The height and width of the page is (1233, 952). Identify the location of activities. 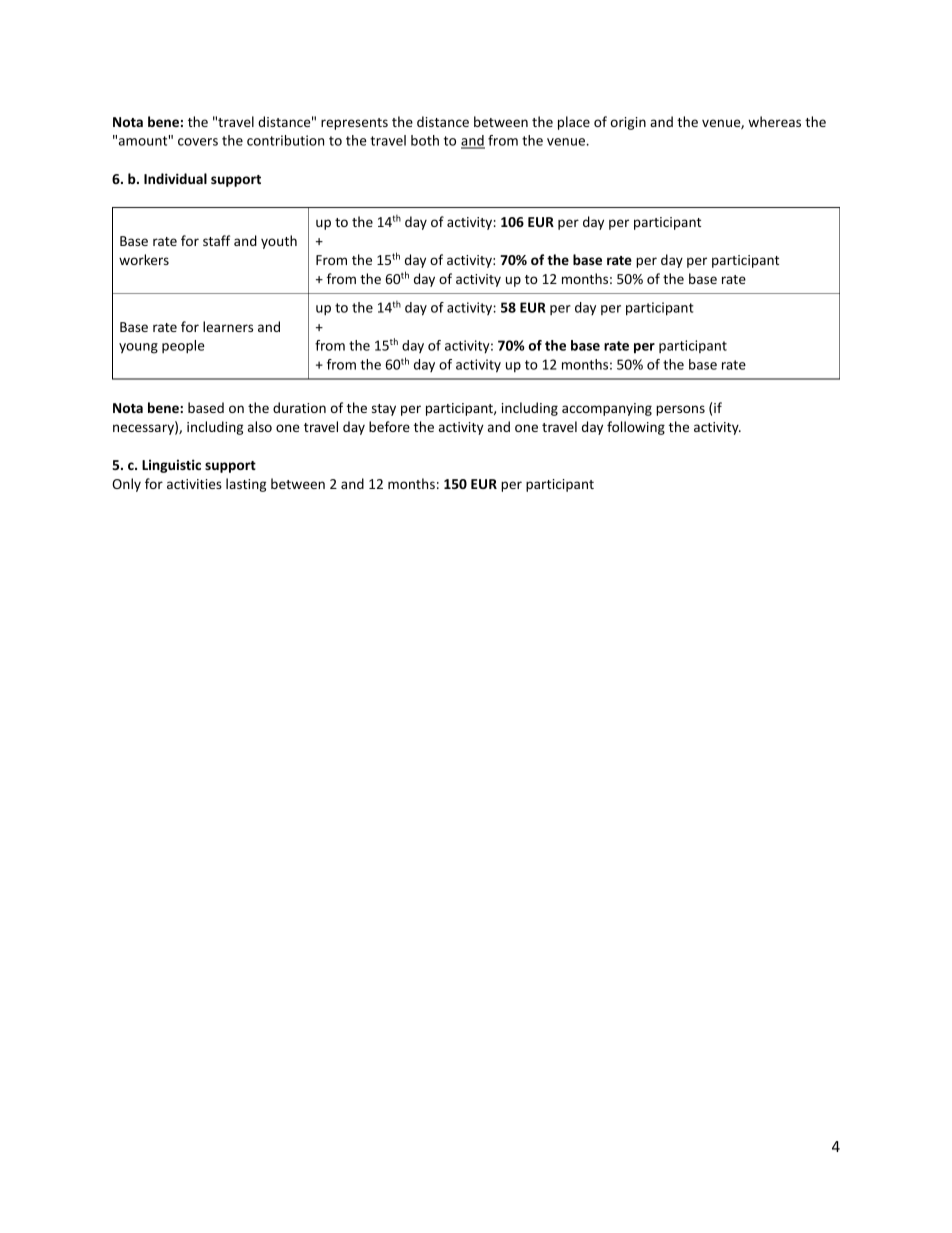
(194, 484).
